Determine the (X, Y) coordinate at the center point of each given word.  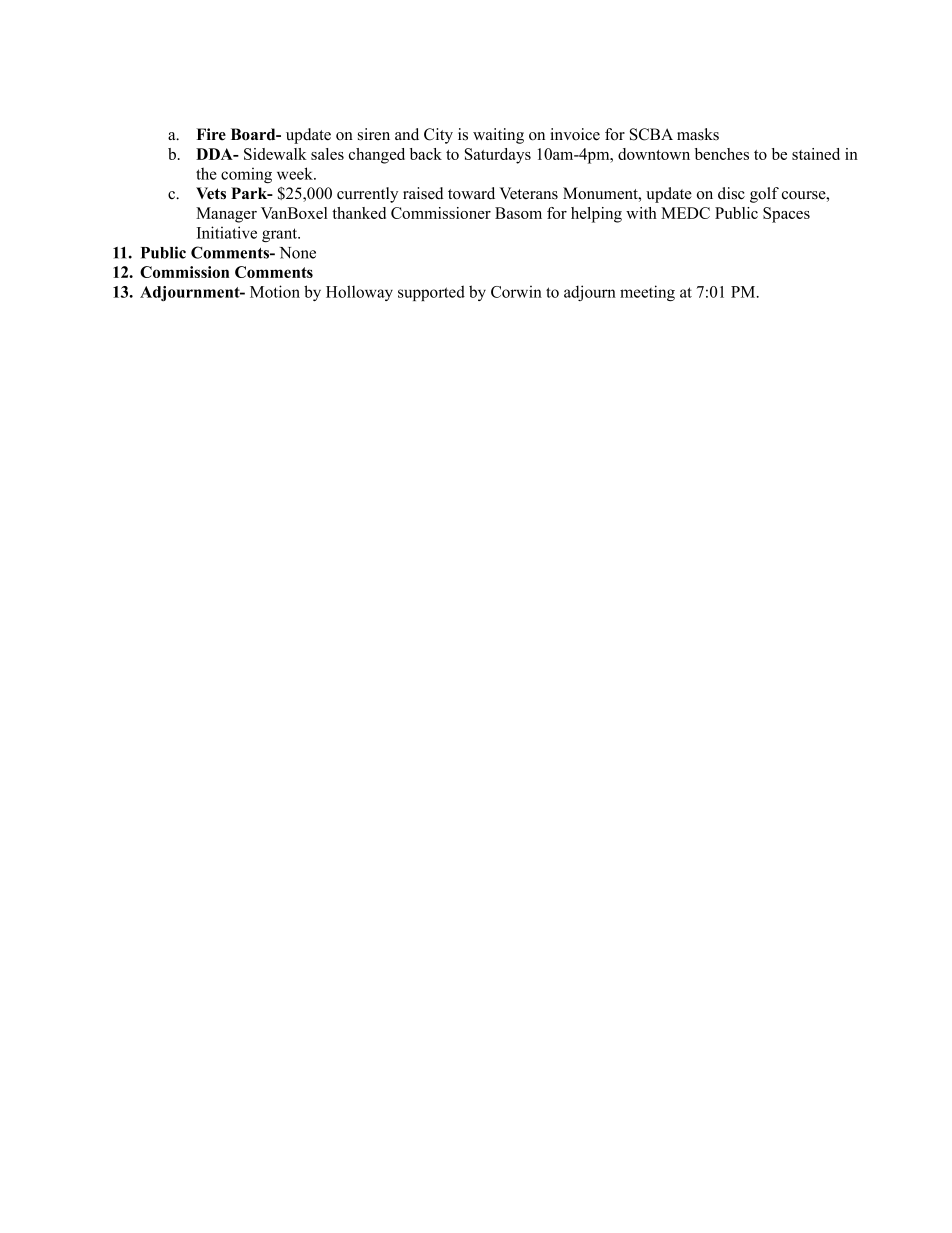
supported (431, 293)
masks (698, 134)
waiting (498, 136)
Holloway (359, 293)
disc (731, 193)
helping (596, 215)
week (296, 173)
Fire (211, 134)
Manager (226, 215)
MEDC (685, 213)
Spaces (786, 215)
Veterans (528, 193)
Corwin (516, 291)
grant (281, 235)
